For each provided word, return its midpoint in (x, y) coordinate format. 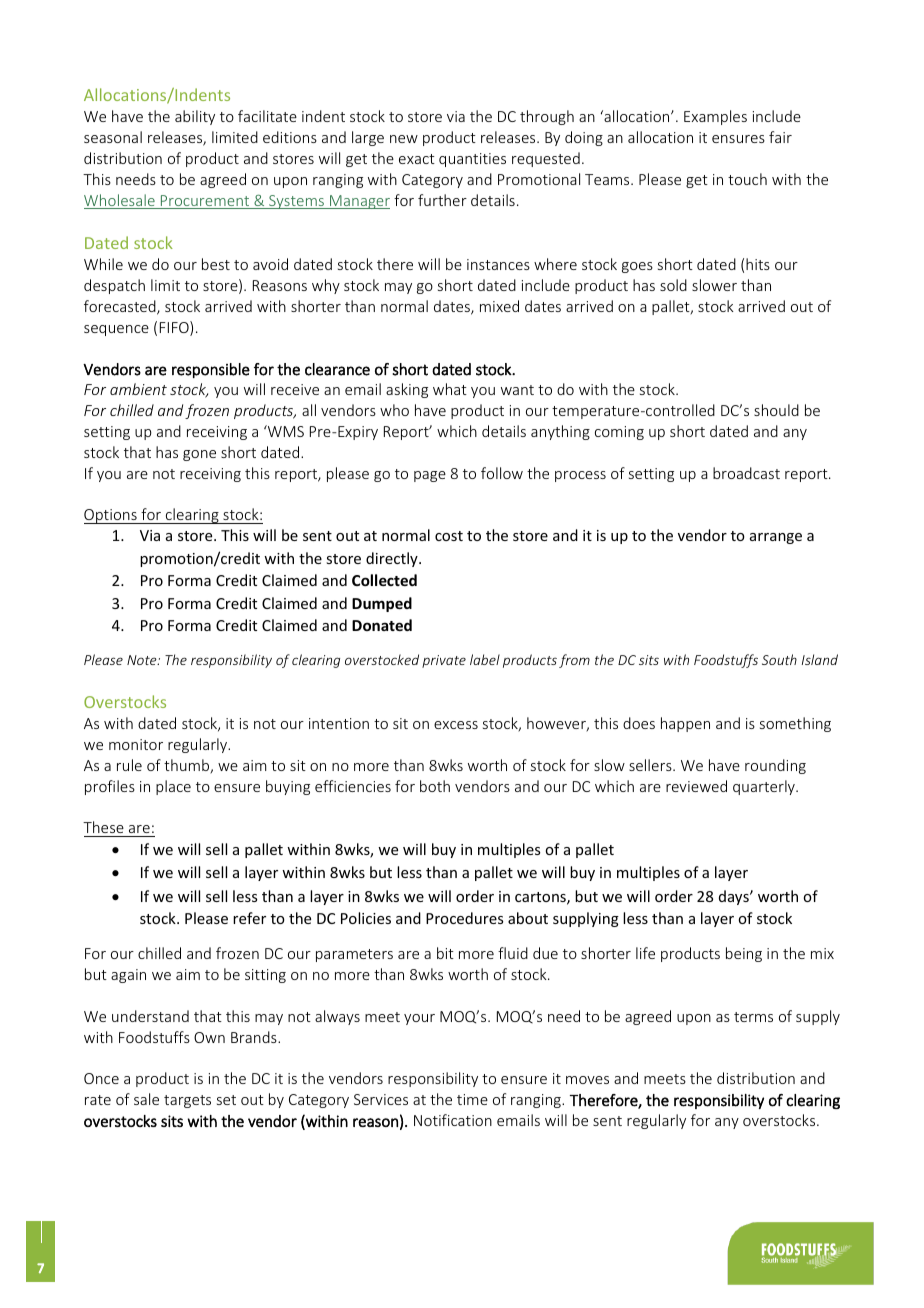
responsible (211, 370)
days (735, 897)
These (103, 827)
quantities (472, 160)
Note (143, 660)
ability (195, 117)
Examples (715, 117)
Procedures (464, 918)
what (450, 389)
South (779, 659)
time (472, 1099)
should (776, 410)
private (444, 661)
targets (187, 1101)
